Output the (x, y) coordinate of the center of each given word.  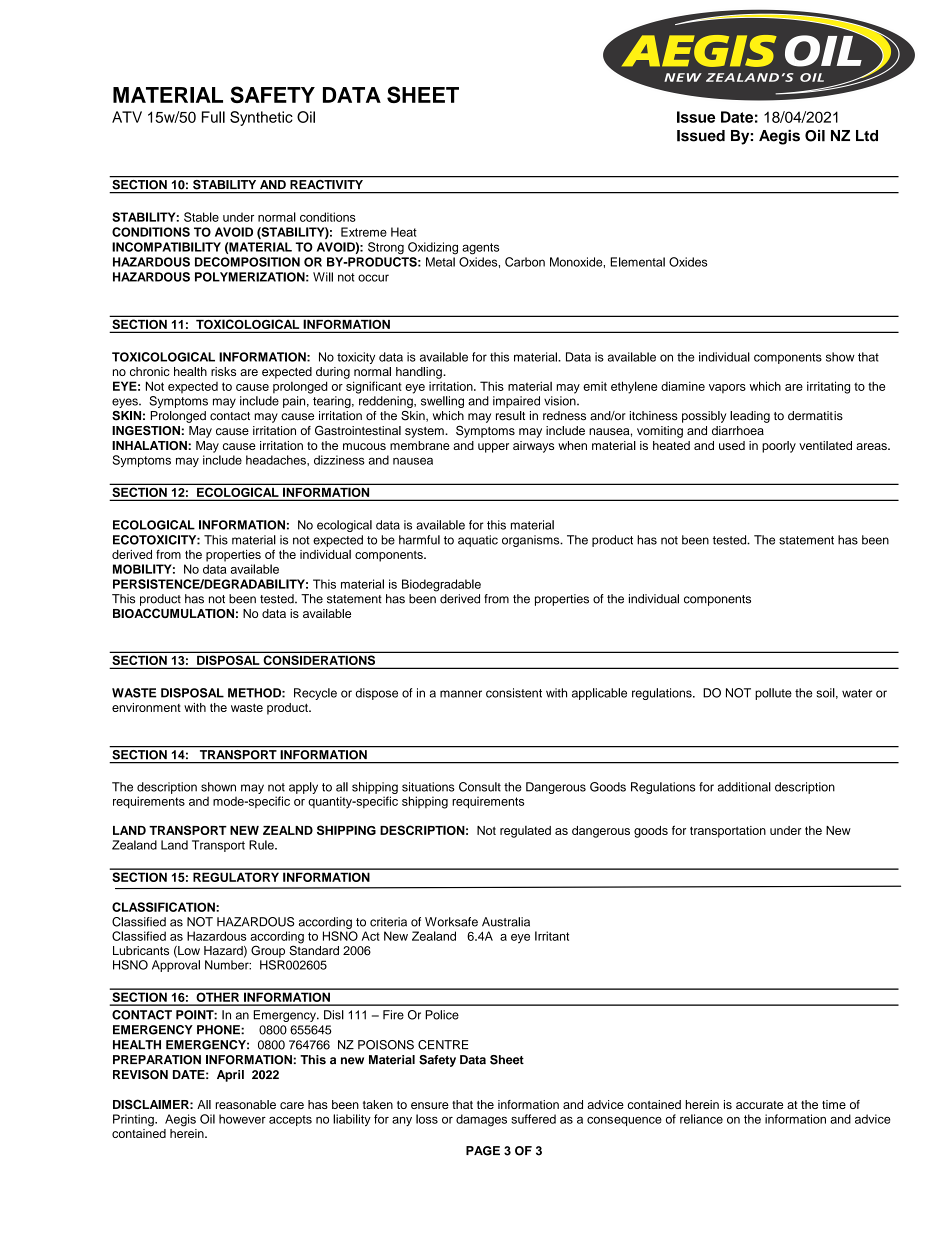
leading (750, 417)
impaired (516, 402)
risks (223, 371)
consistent (514, 693)
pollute (773, 694)
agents (480, 249)
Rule (262, 845)
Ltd (867, 136)
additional (744, 787)
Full (213, 117)
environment (146, 707)
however (242, 1119)
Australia (506, 922)
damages (481, 1120)
